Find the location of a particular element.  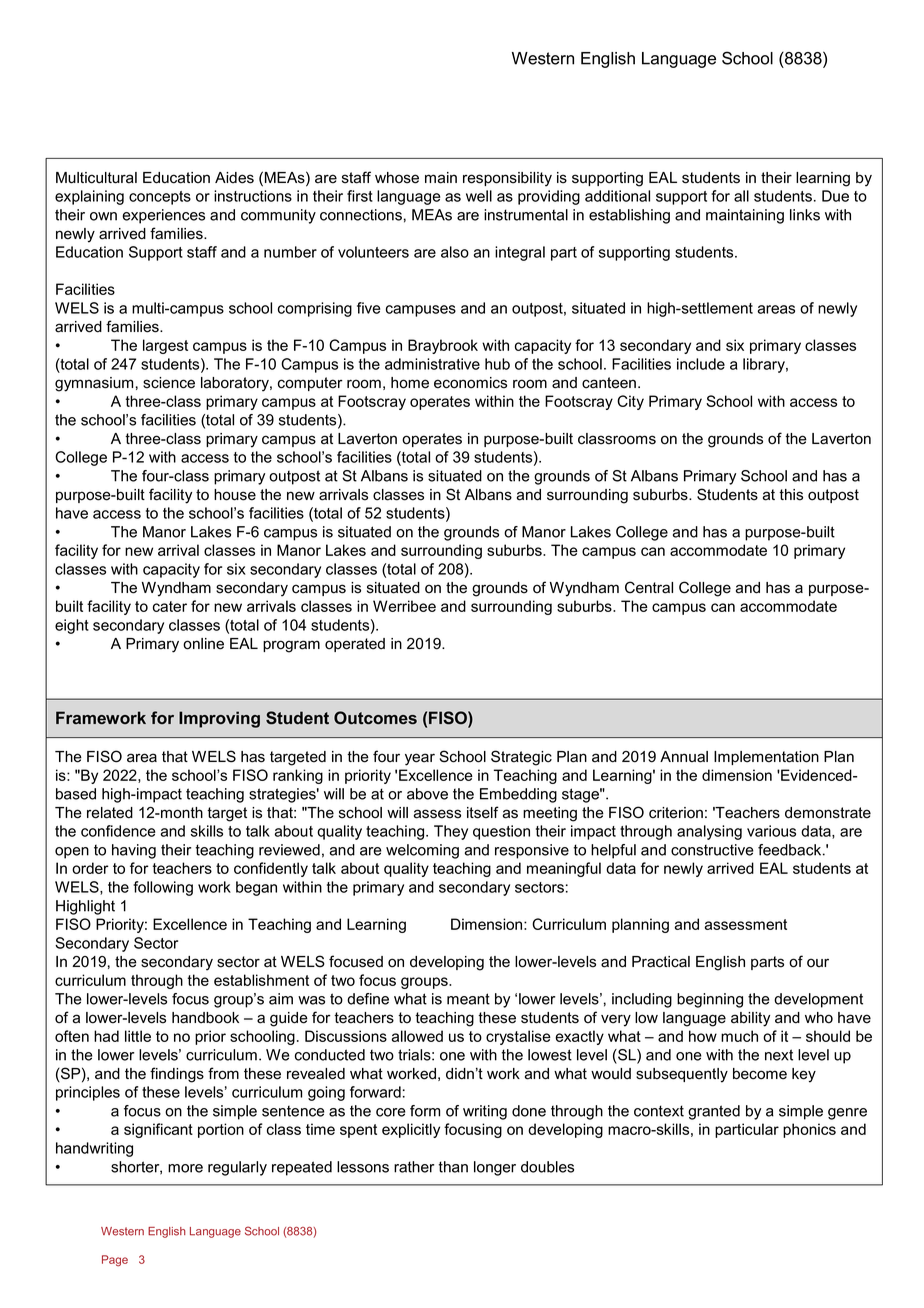

links is located at coordinates (805, 215).
